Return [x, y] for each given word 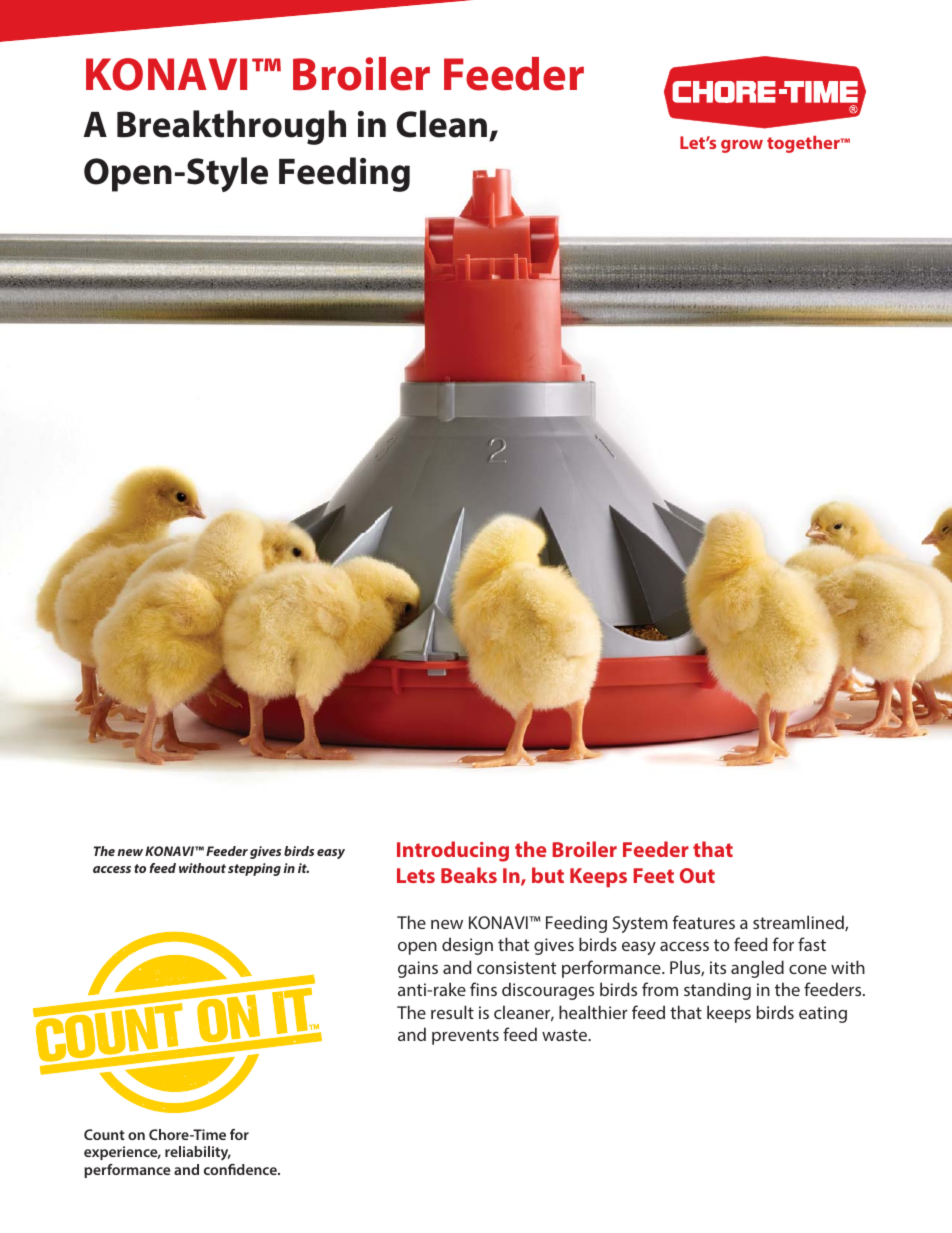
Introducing [453, 851]
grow [742, 146]
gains [418, 969]
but [548, 875]
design [467, 946]
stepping [254, 869]
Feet [653, 875]
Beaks [469, 875]
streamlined [799, 923]
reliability [198, 1153]
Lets [416, 875]
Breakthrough [231, 127]
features [703, 922]
